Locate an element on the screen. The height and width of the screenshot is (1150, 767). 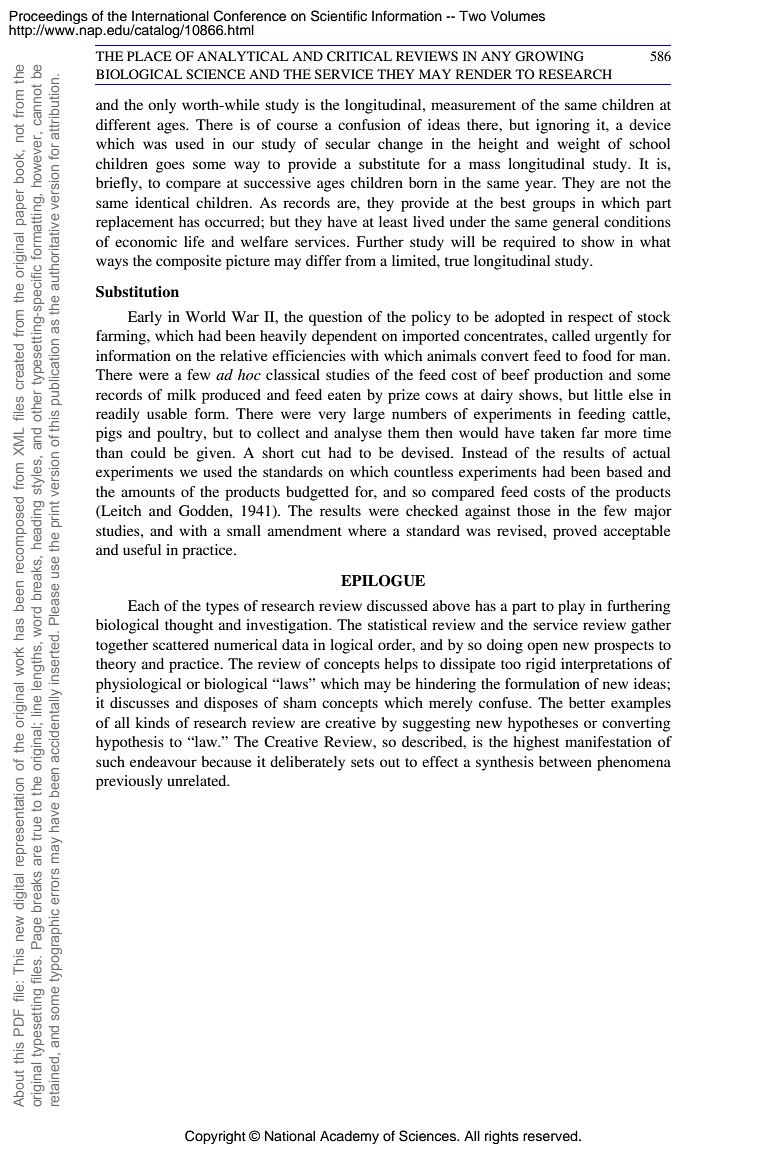
EPILOGUE is located at coordinates (383, 581).
